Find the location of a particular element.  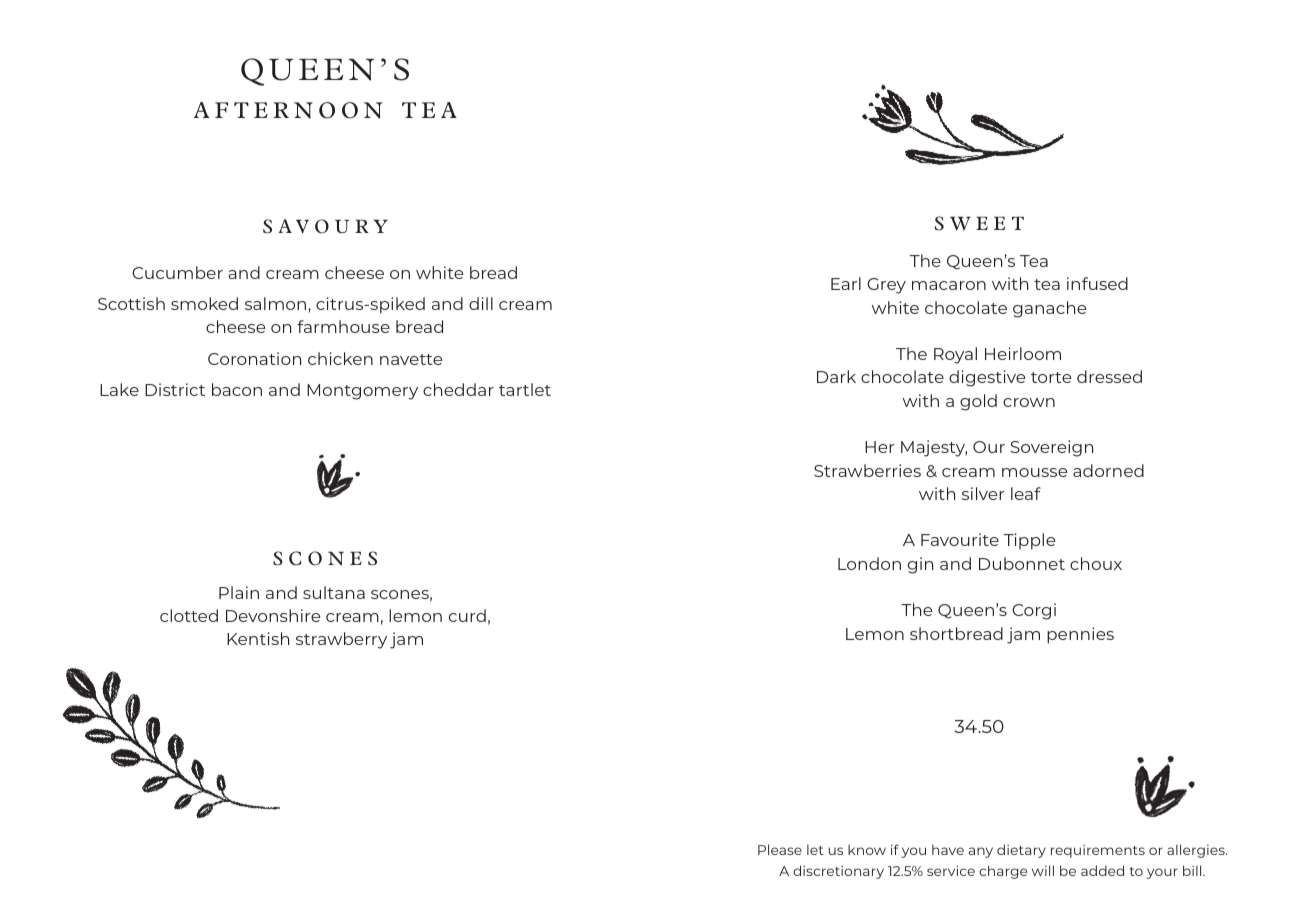

Please is located at coordinates (780, 849).
